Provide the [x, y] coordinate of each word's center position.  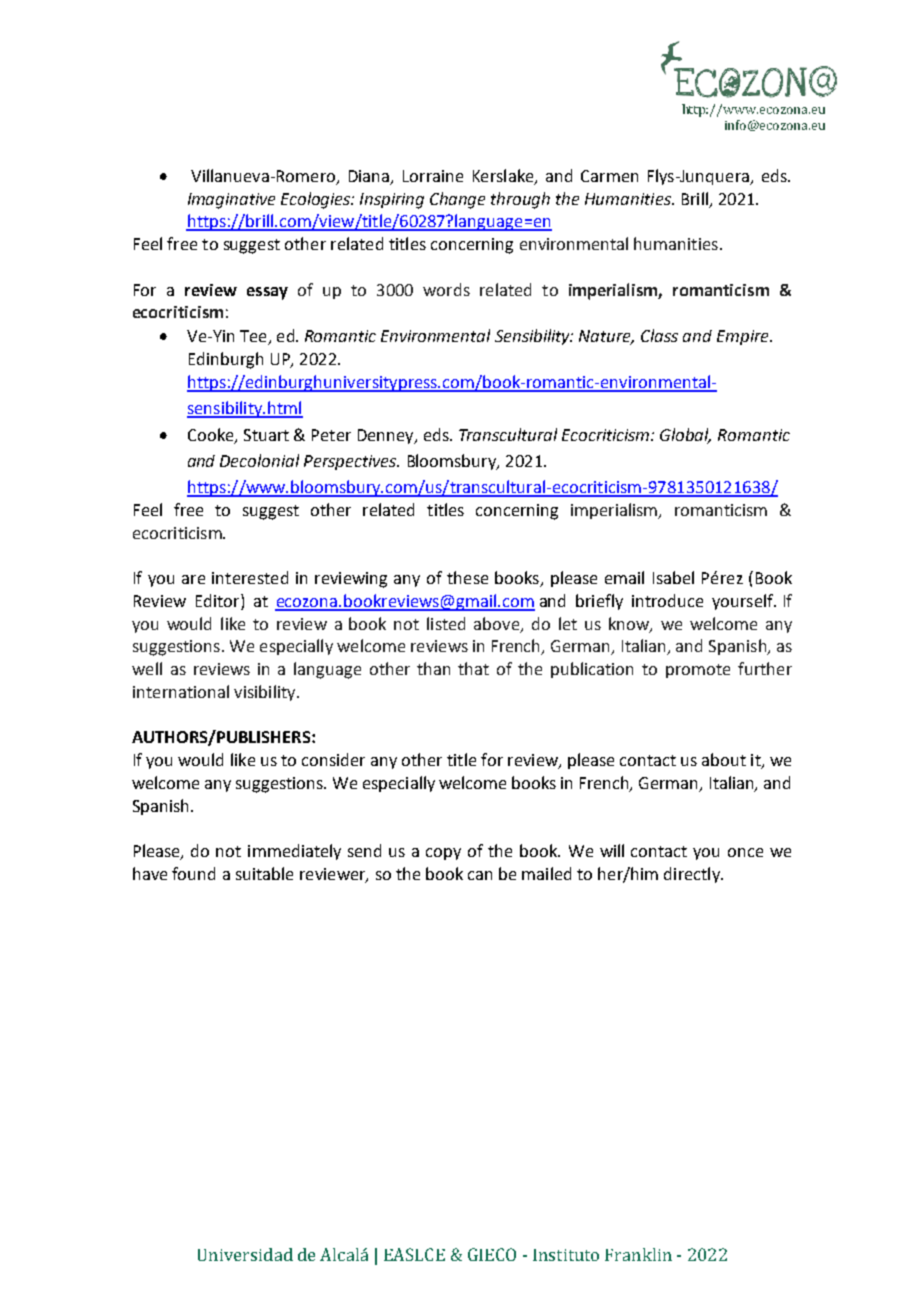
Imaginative [231, 201]
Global [685, 436]
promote [698, 671]
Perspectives [351, 462]
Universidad [245, 1254]
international [181, 691]
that [473, 668]
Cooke [212, 436]
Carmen [609, 176]
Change [457, 200]
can [480, 875]
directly [693, 875]
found [193, 873]
